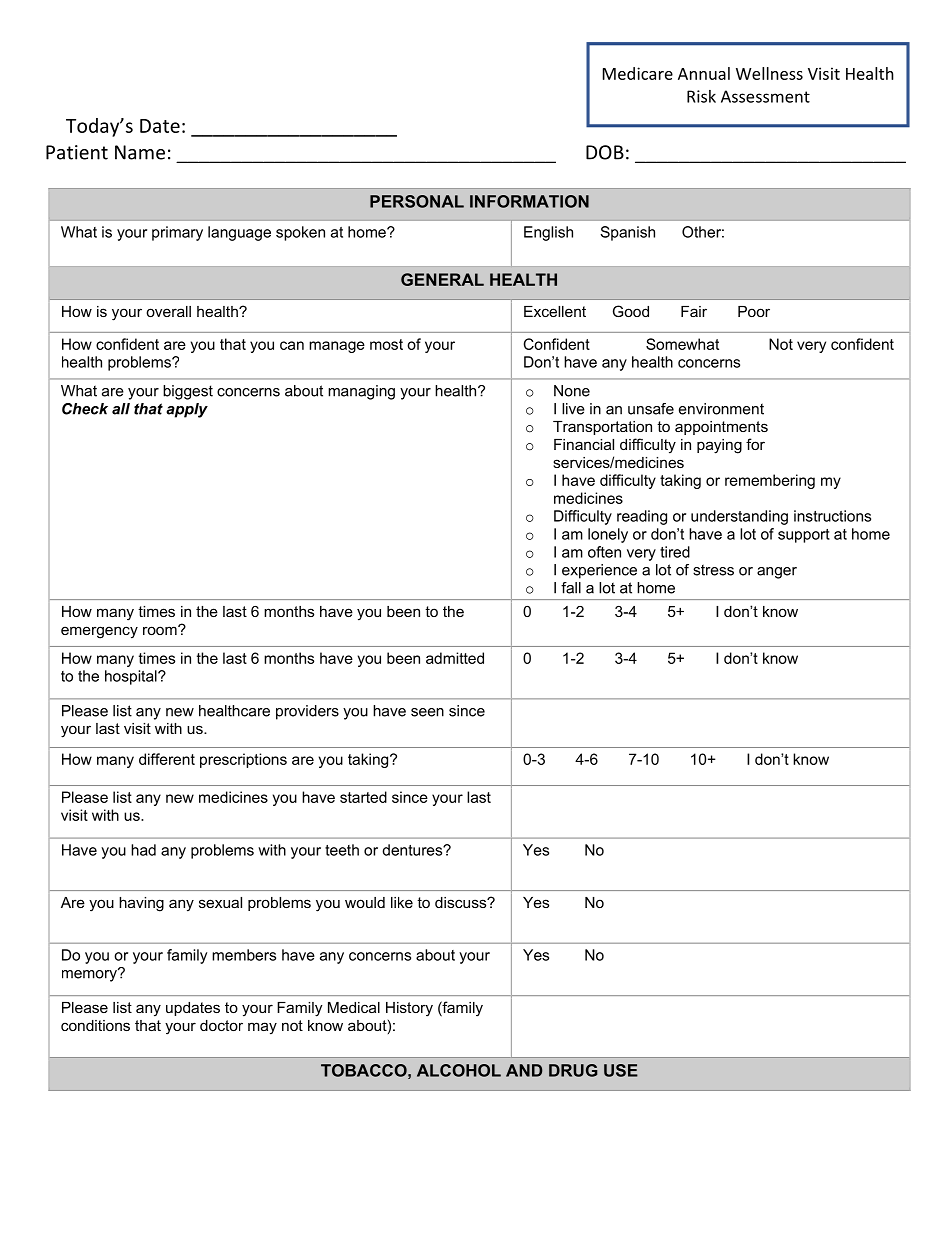 The height and width of the screenshot is (1233, 952). What do you see at coordinates (140, 152) in the screenshot?
I see `Name` at bounding box center [140, 152].
